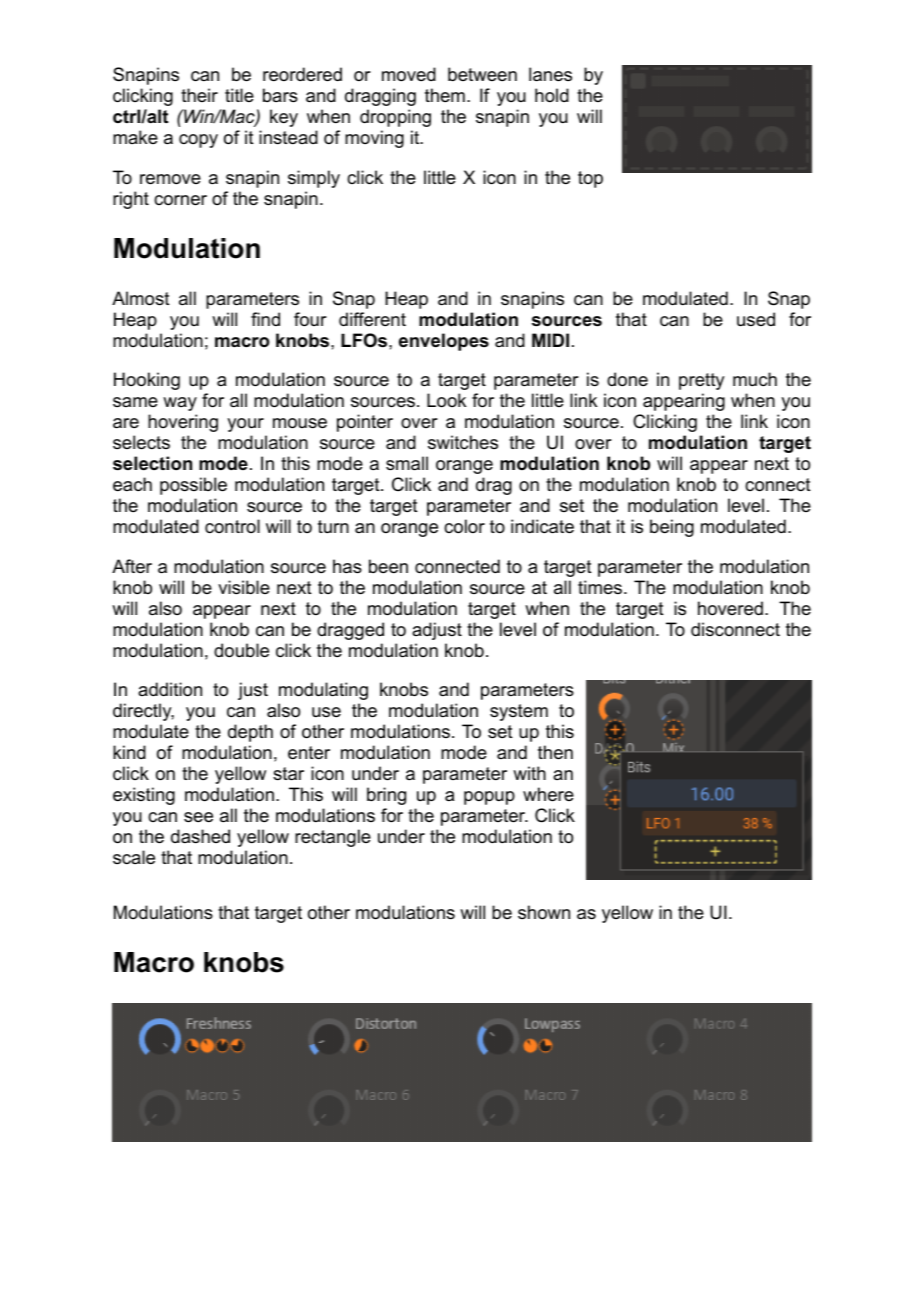  Describe the element at coordinates (200, 836) in the page. I see `dashed` at that location.
